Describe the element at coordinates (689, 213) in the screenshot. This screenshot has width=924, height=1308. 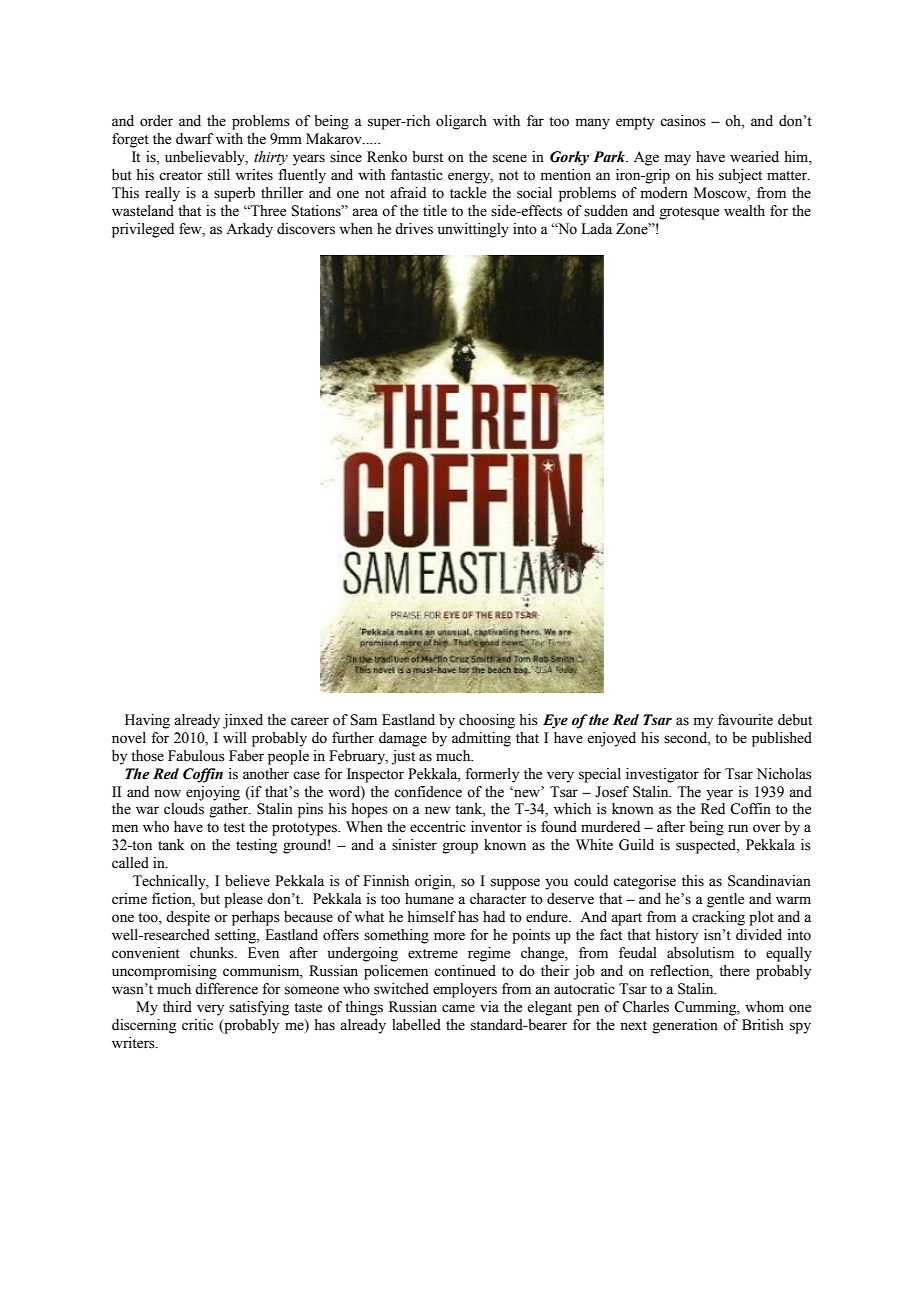
I see `grotesque` at that location.
